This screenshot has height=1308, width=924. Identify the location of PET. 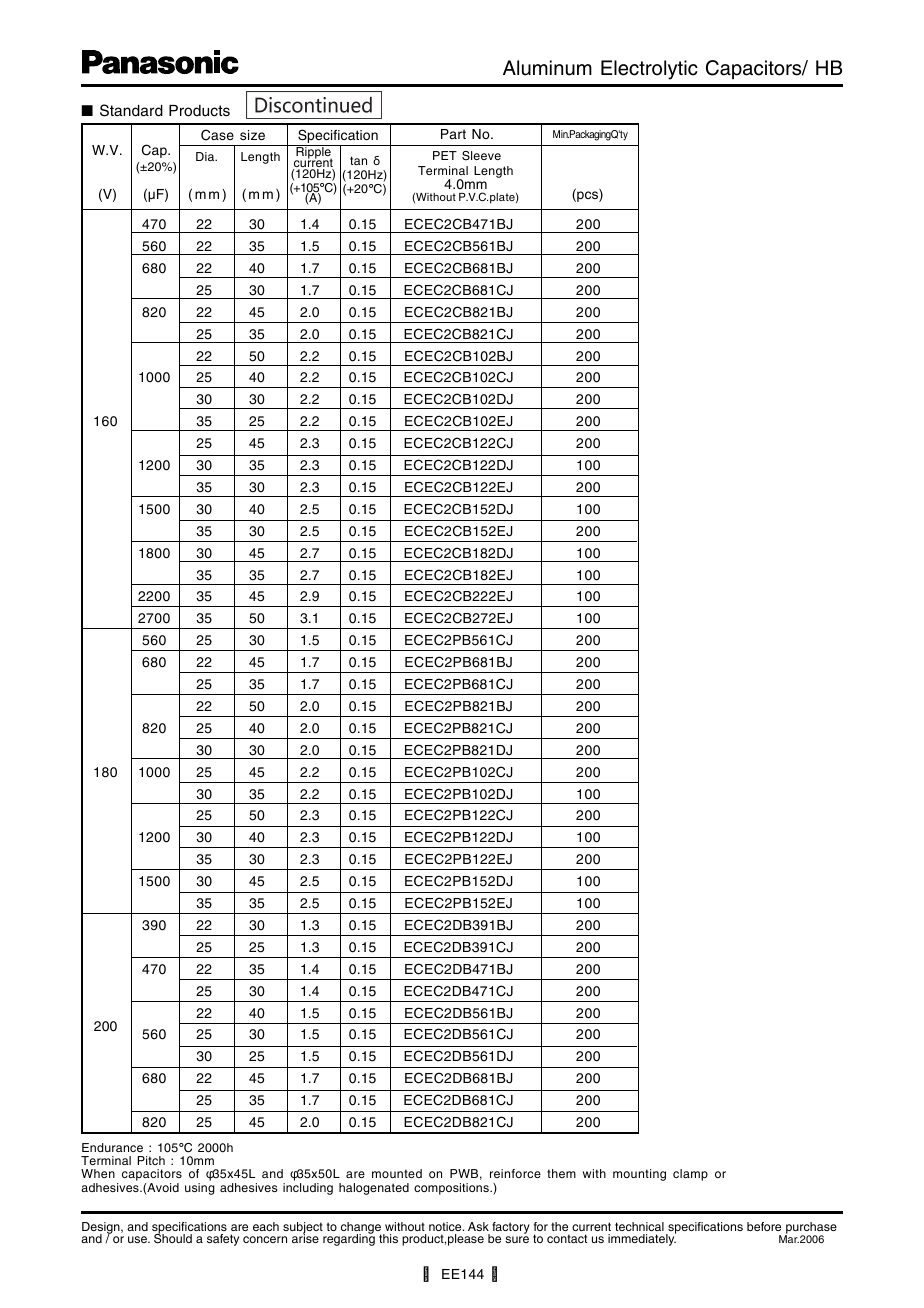
(445, 155).
